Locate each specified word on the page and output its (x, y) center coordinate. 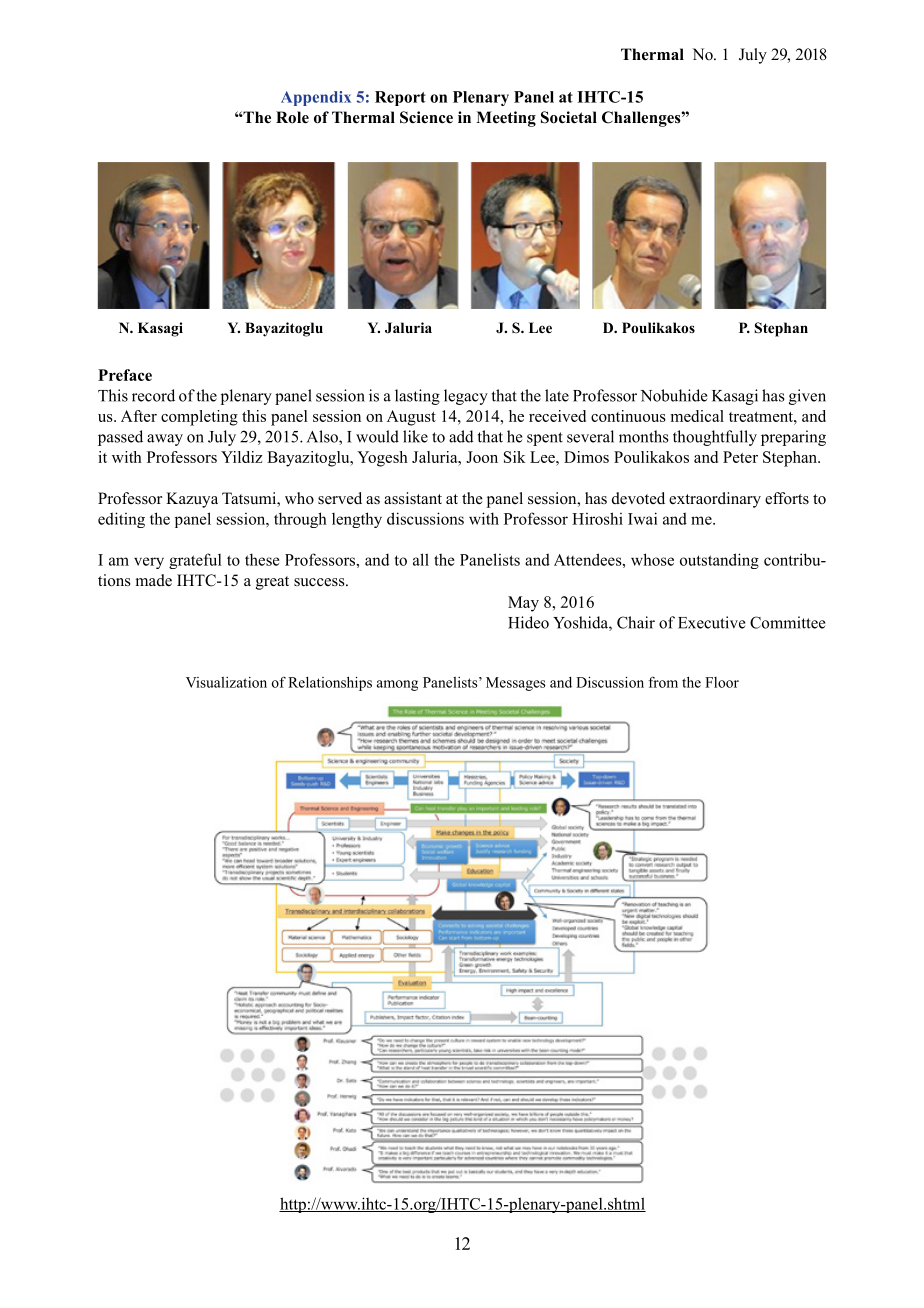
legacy (466, 397)
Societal (569, 117)
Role (292, 117)
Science (426, 117)
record (153, 395)
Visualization (226, 682)
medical (697, 416)
